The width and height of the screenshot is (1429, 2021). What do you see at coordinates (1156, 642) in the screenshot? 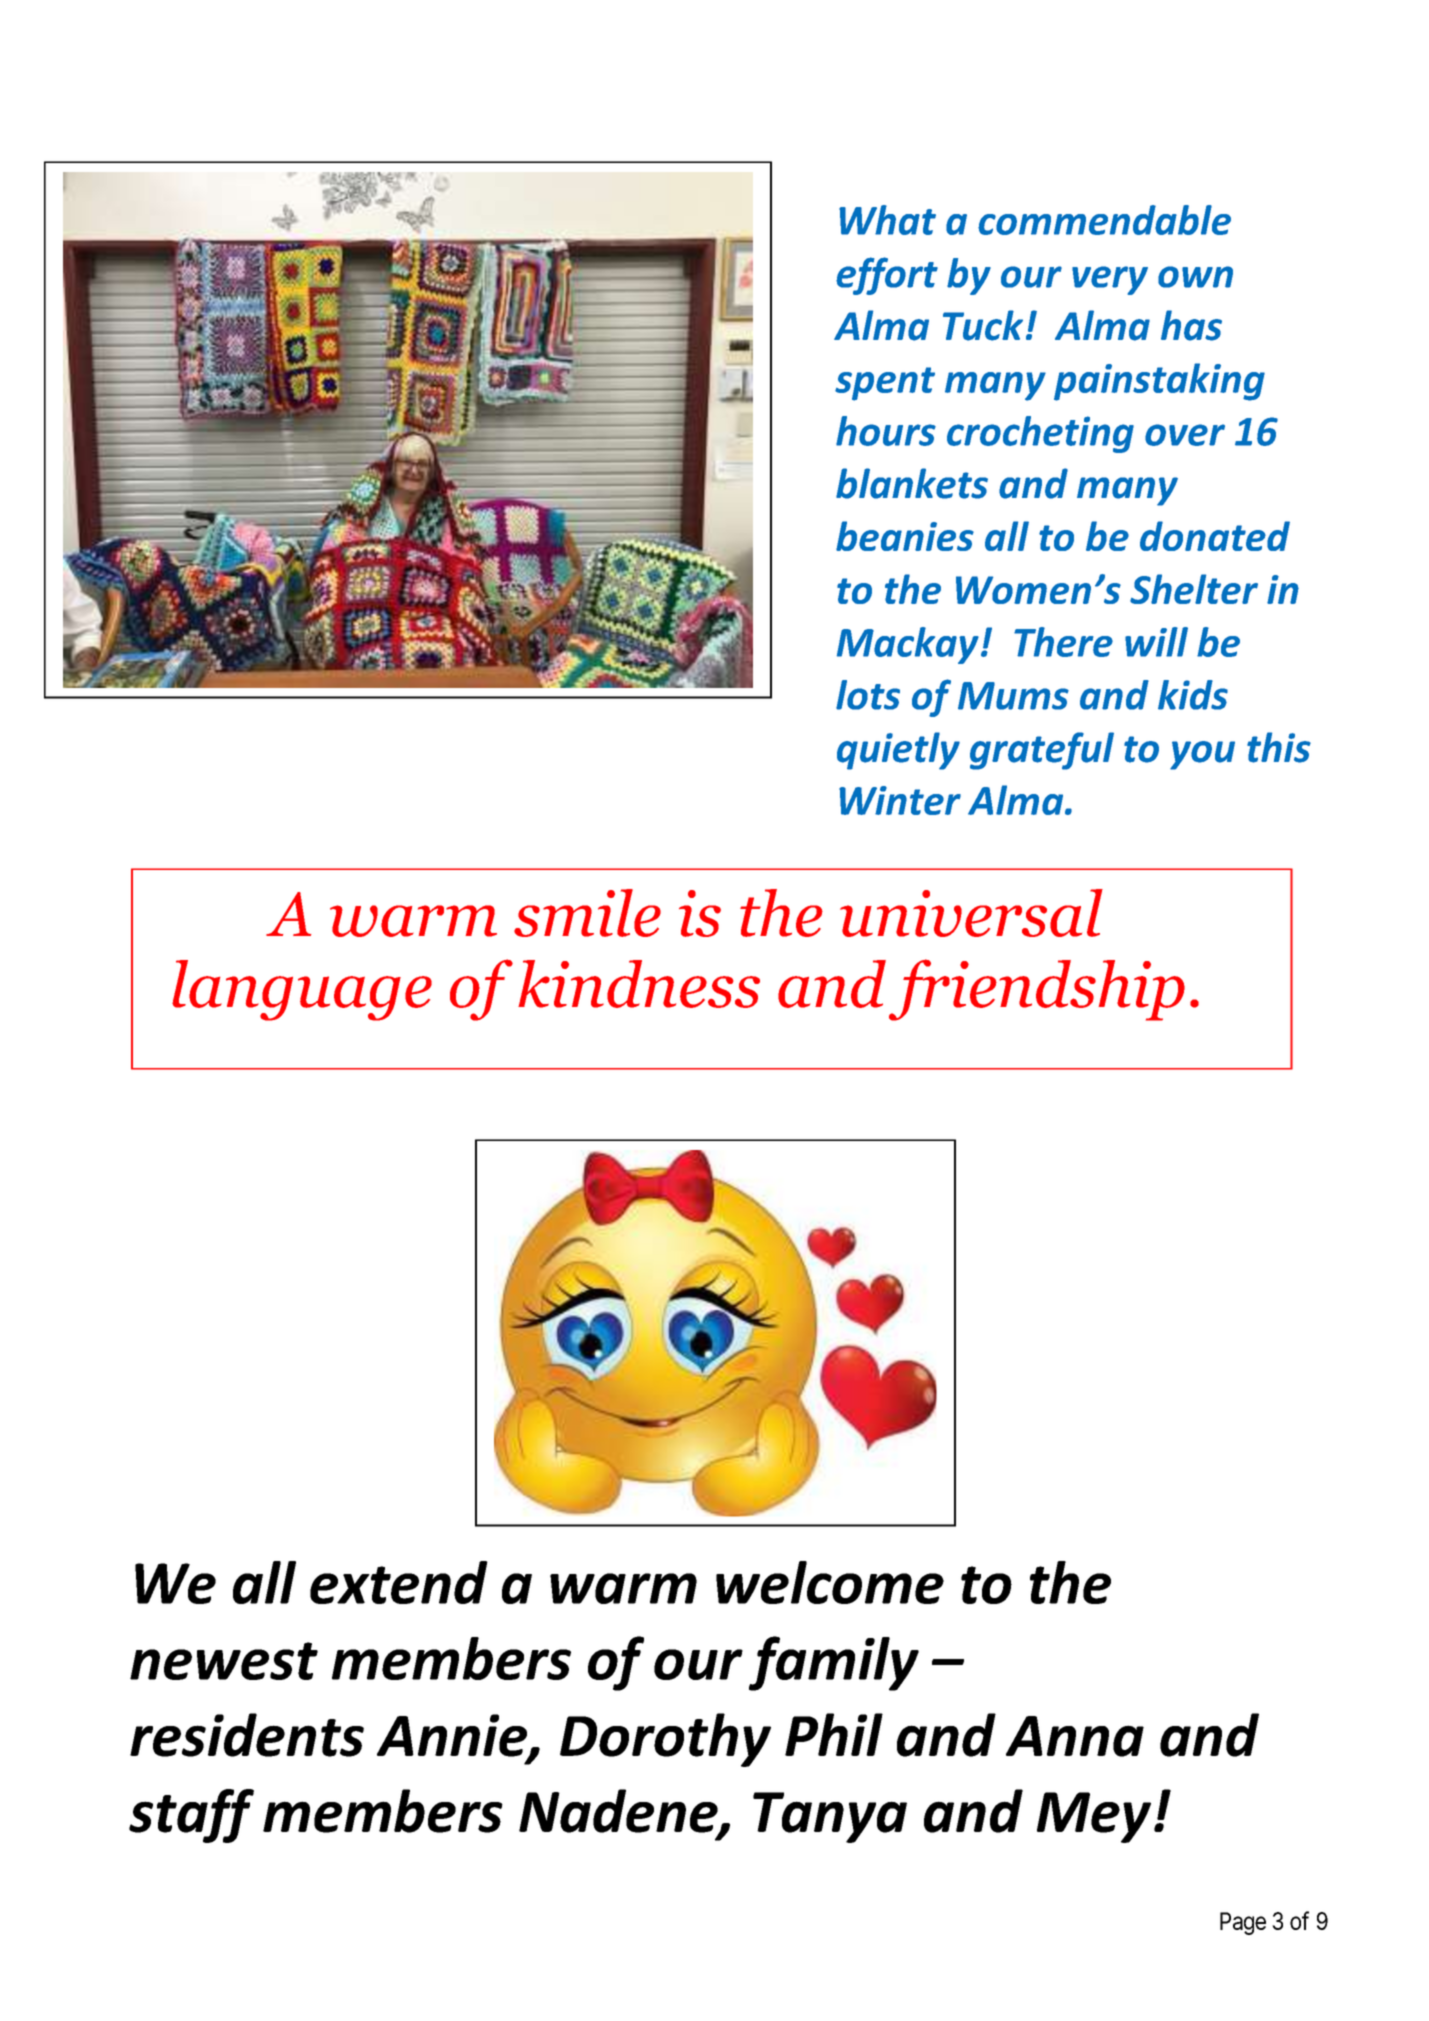
I see `will` at bounding box center [1156, 642].
